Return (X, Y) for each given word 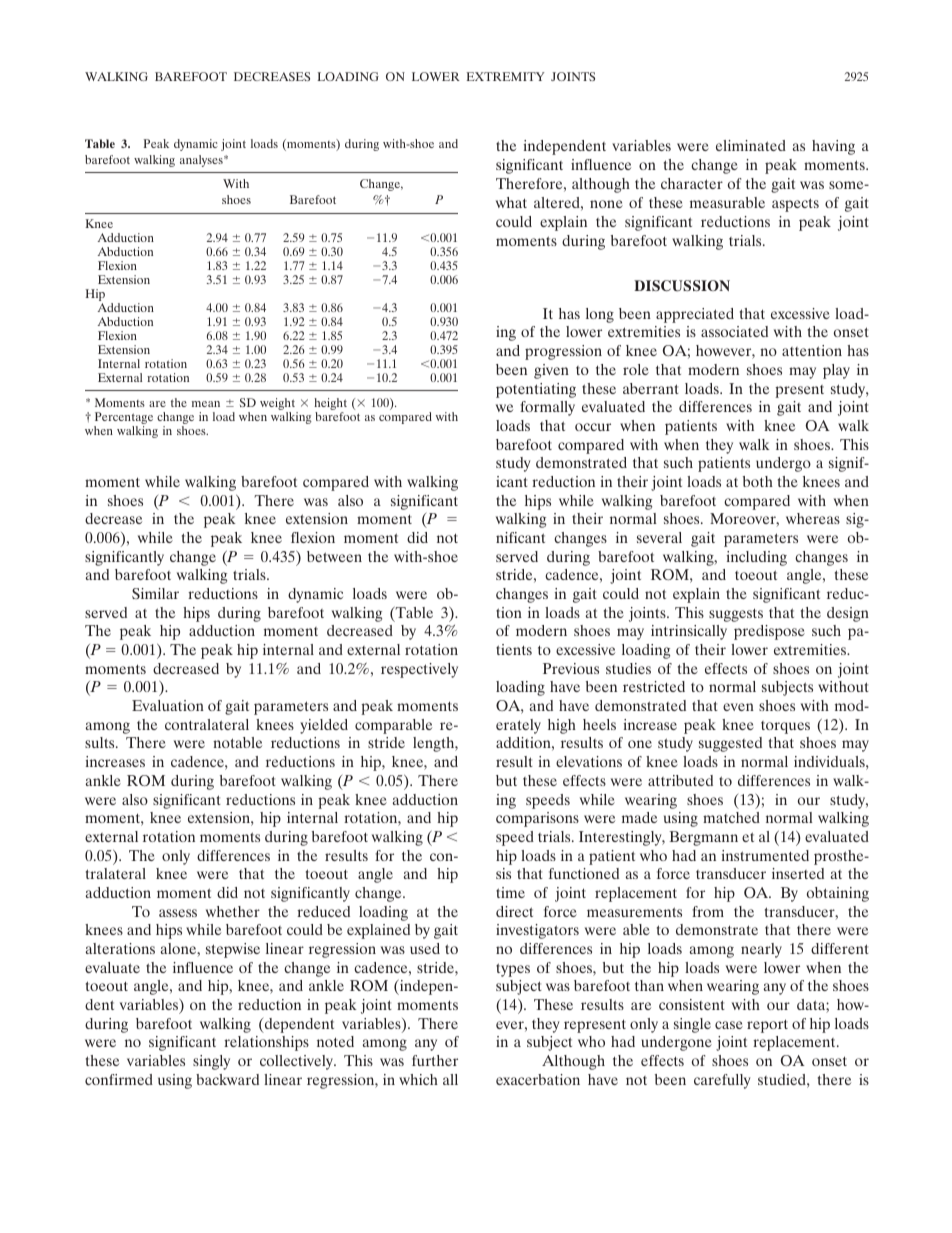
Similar (155, 593)
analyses (202, 161)
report (767, 1026)
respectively (419, 670)
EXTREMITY (506, 76)
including (757, 558)
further (435, 1060)
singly (211, 1062)
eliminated (751, 145)
